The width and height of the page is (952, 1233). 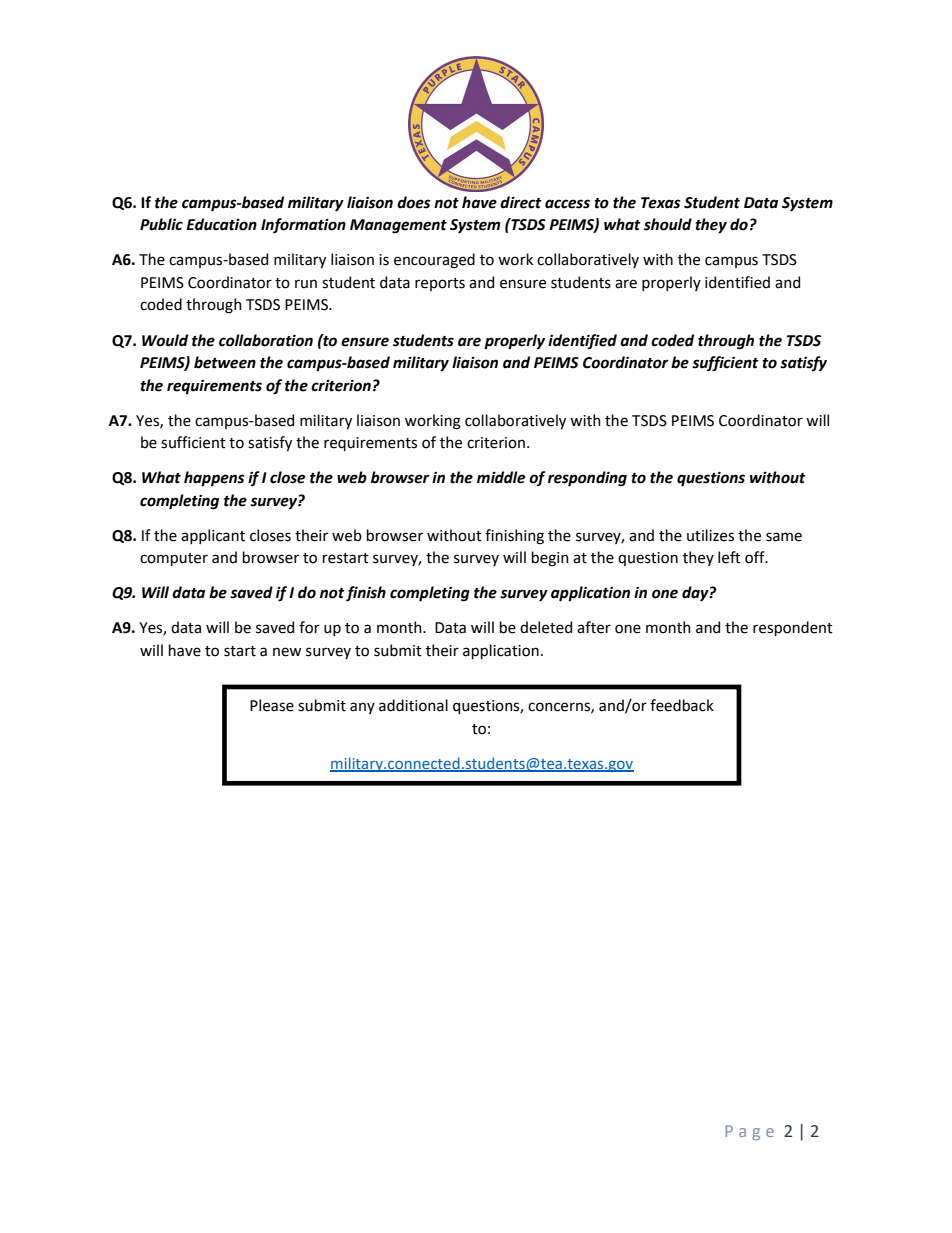 I want to click on additional, so click(x=413, y=705).
